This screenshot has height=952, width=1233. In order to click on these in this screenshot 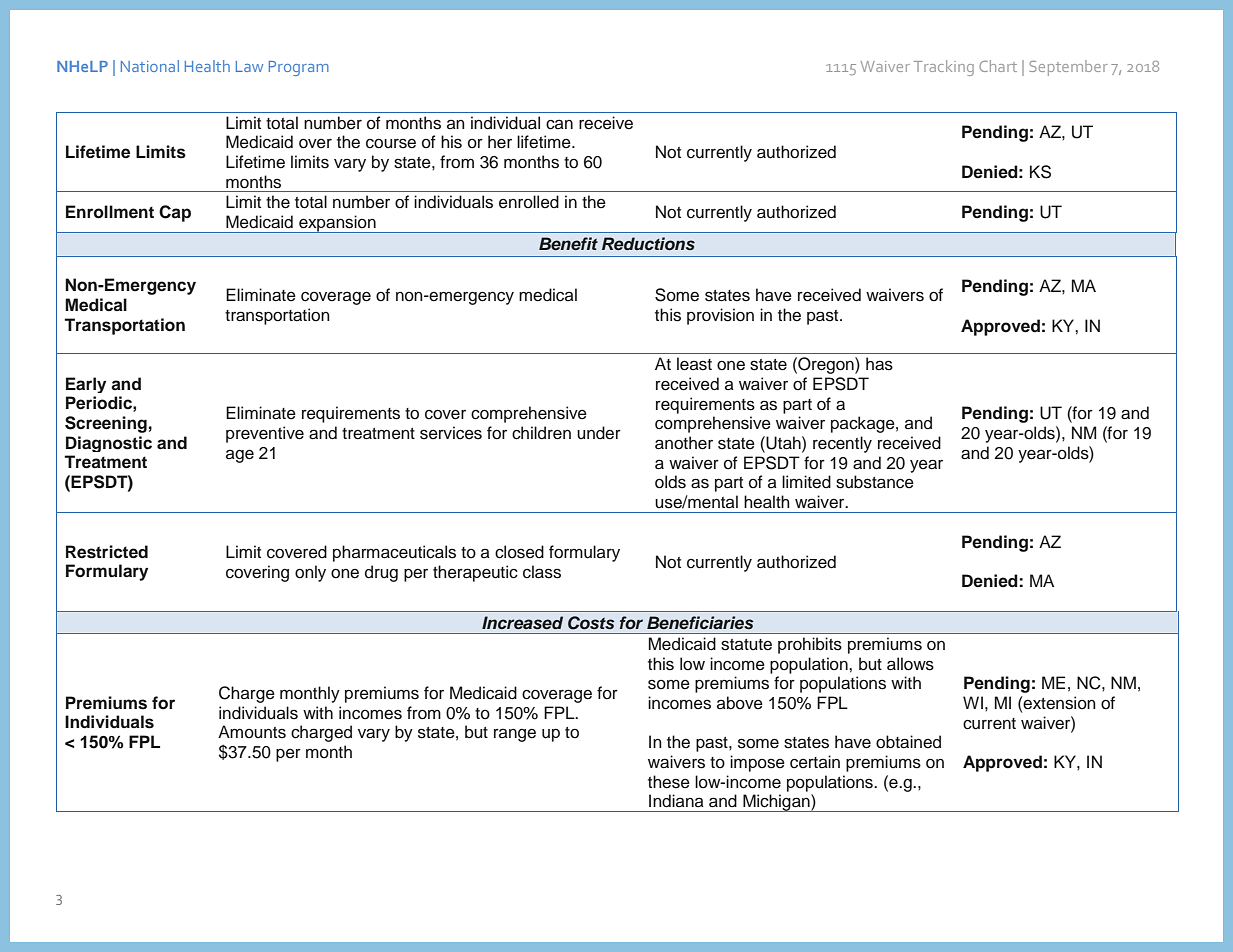, I will do `click(669, 782)`.
